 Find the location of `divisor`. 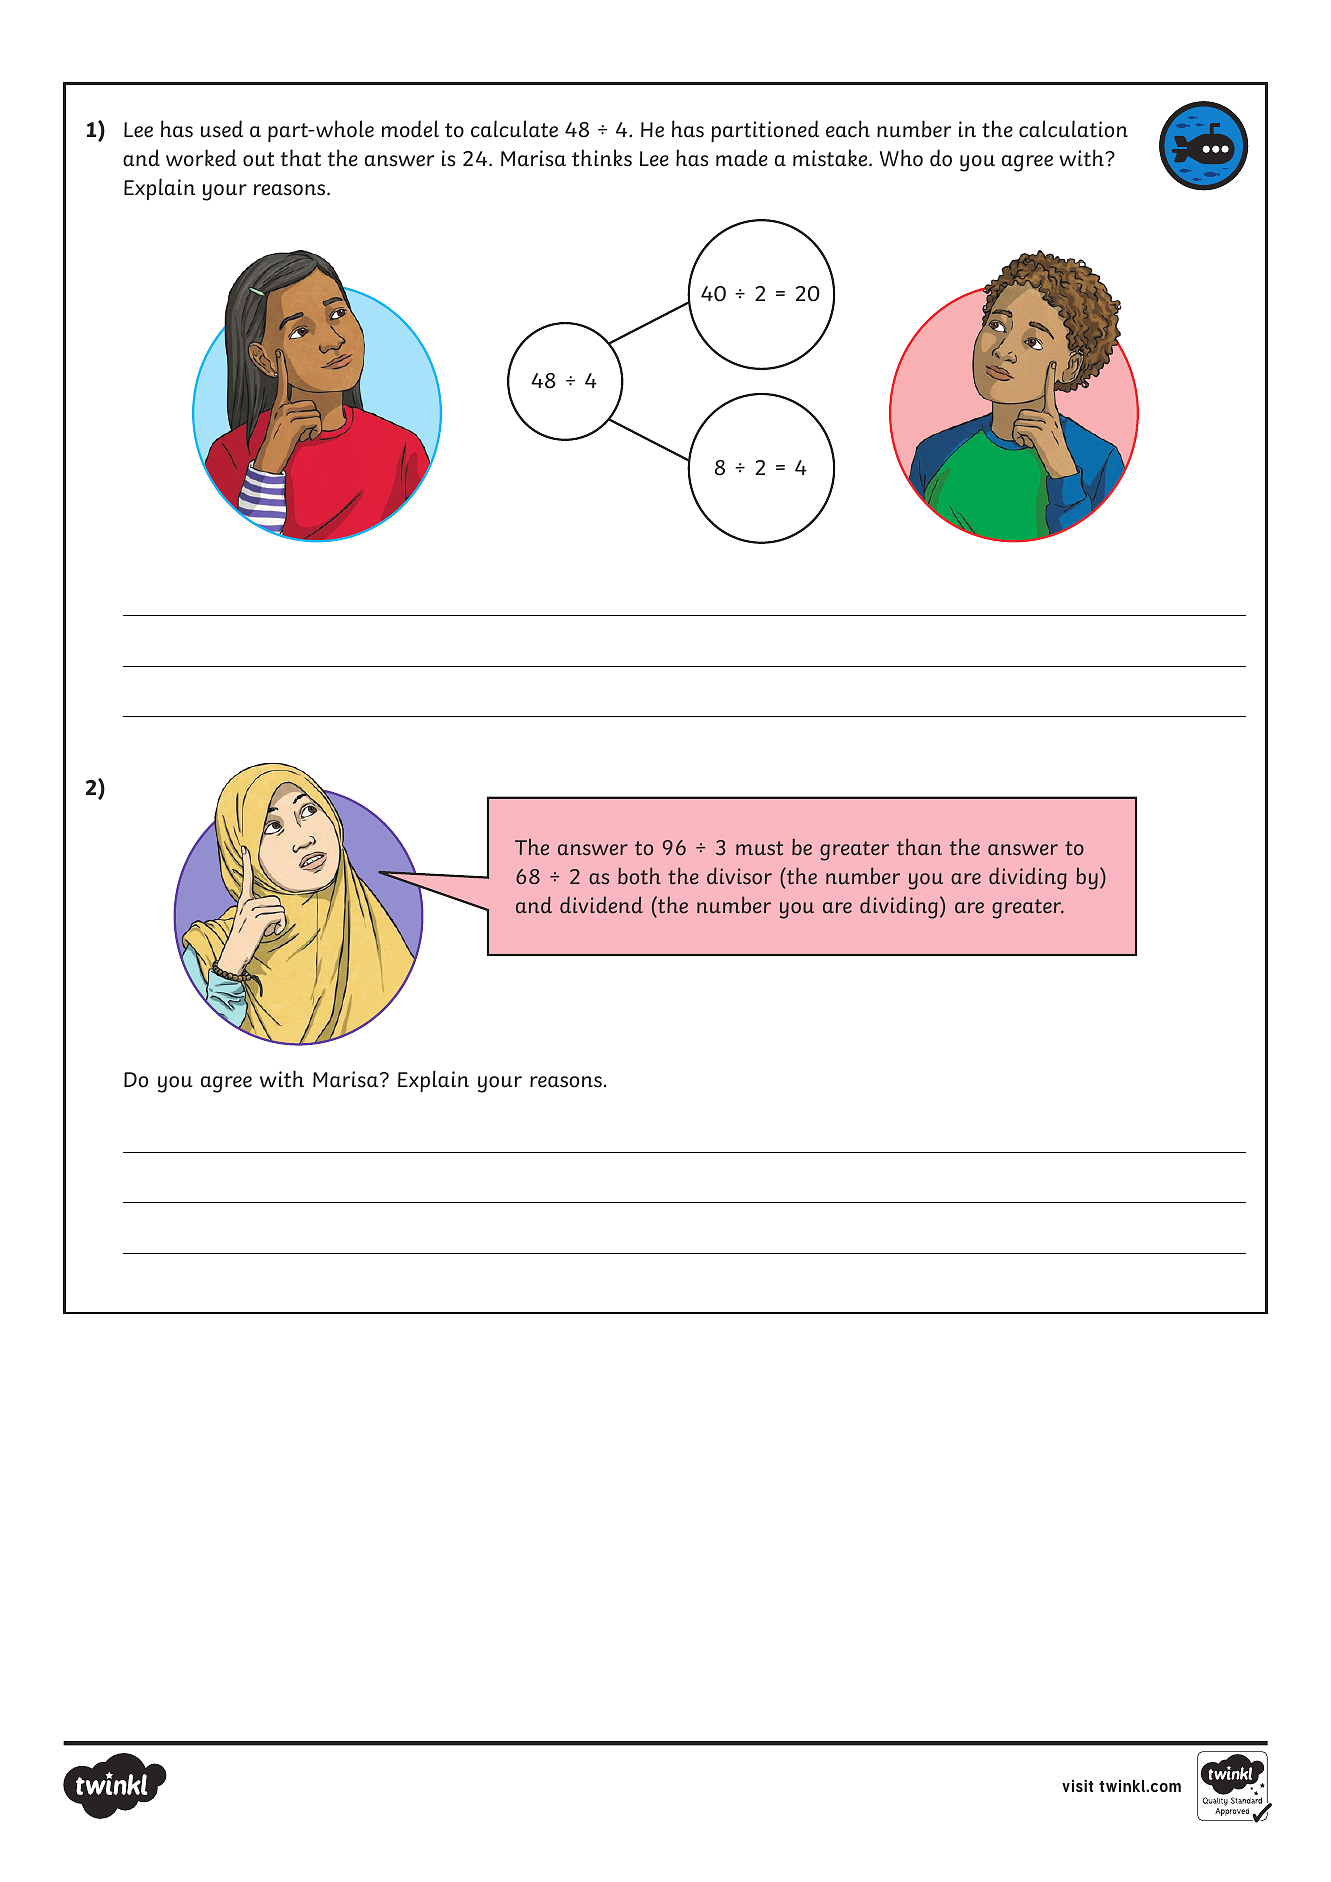

divisor is located at coordinates (739, 876).
